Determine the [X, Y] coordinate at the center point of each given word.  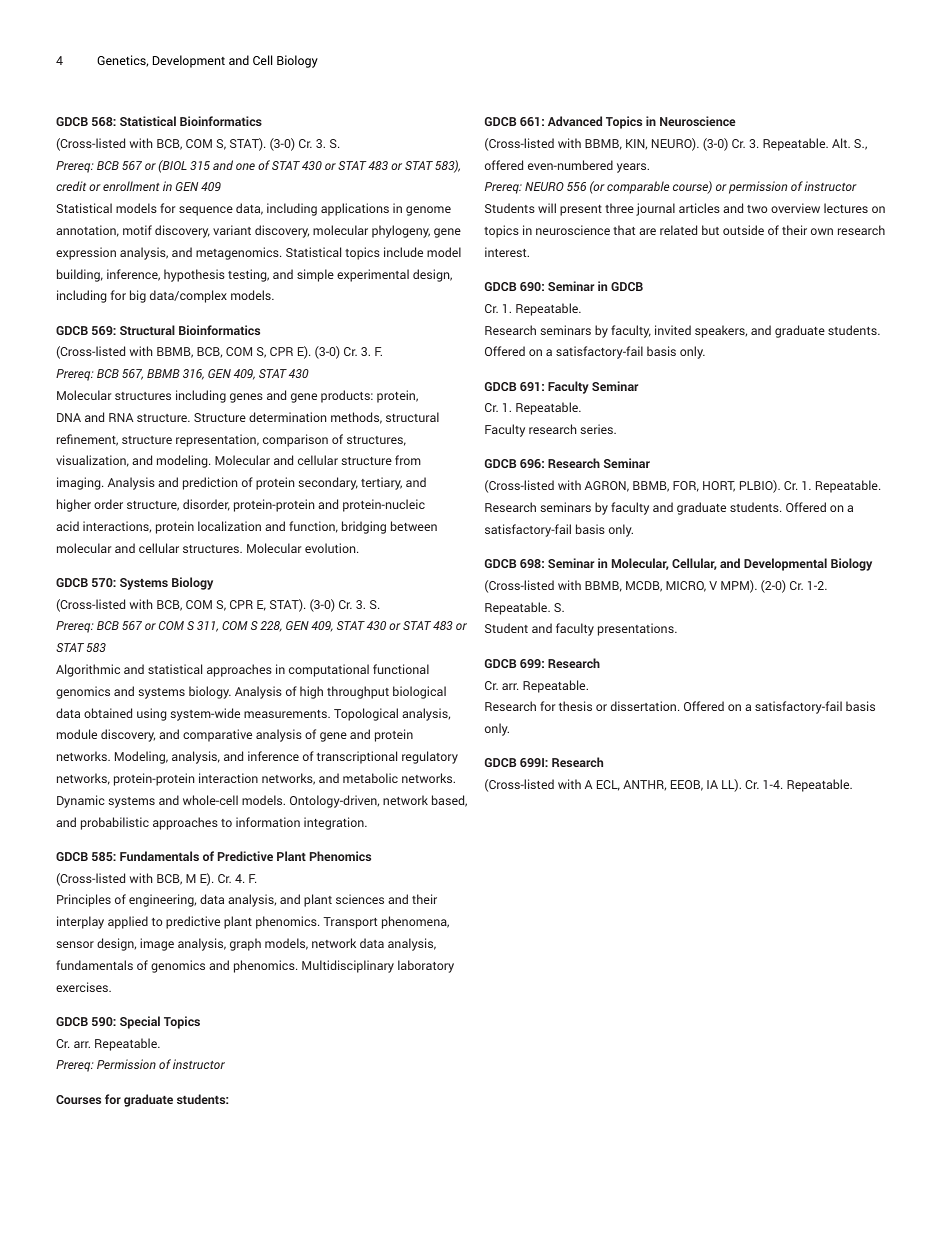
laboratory [426, 966]
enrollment [131, 186]
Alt [840, 143]
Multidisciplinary [348, 966]
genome [428, 211]
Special [140, 1022]
